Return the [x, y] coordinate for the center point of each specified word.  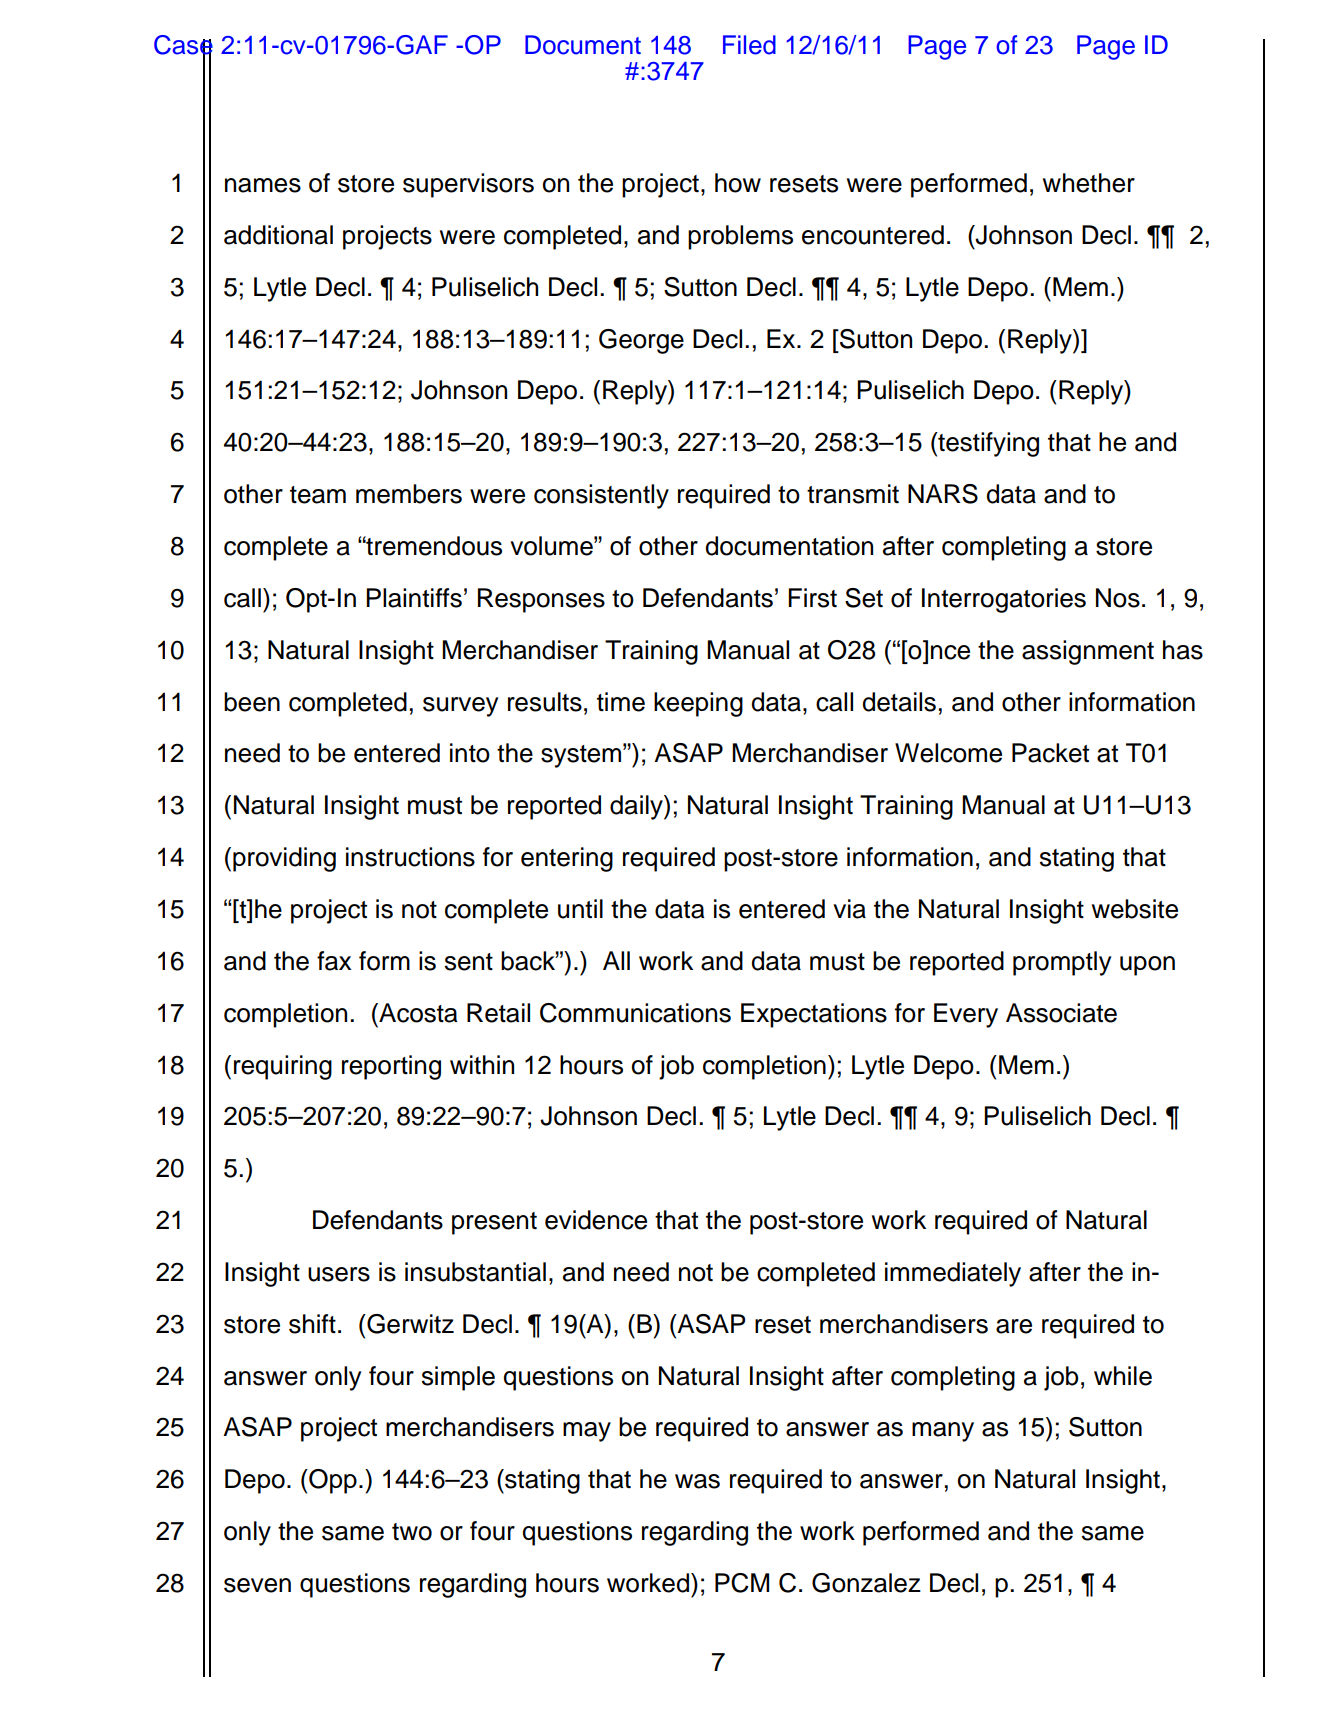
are [1014, 1326]
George [641, 341]
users [339, 1274]
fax [334, 961]
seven [257, 1585]
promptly [1062, 963]
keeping [698, 704]
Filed [749, 45]
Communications [635, 1013]
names [263, 185]
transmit [853, 494]
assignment [1088, 652]
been [252, 702]
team [318, 495]
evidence [596, 1220]
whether [1089, 183]
